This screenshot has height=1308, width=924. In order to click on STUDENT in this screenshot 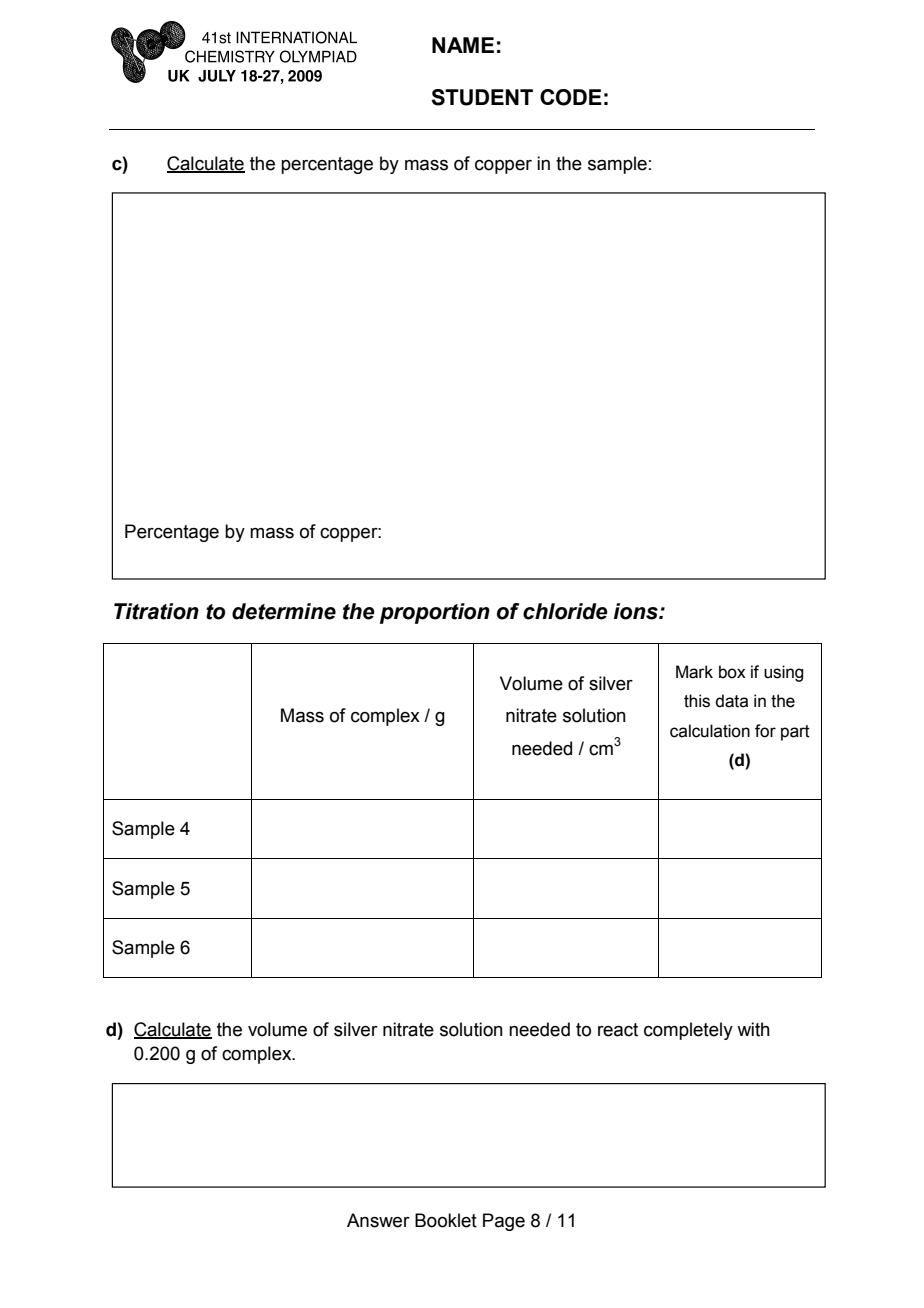, I will do `click(482, 97)`.
